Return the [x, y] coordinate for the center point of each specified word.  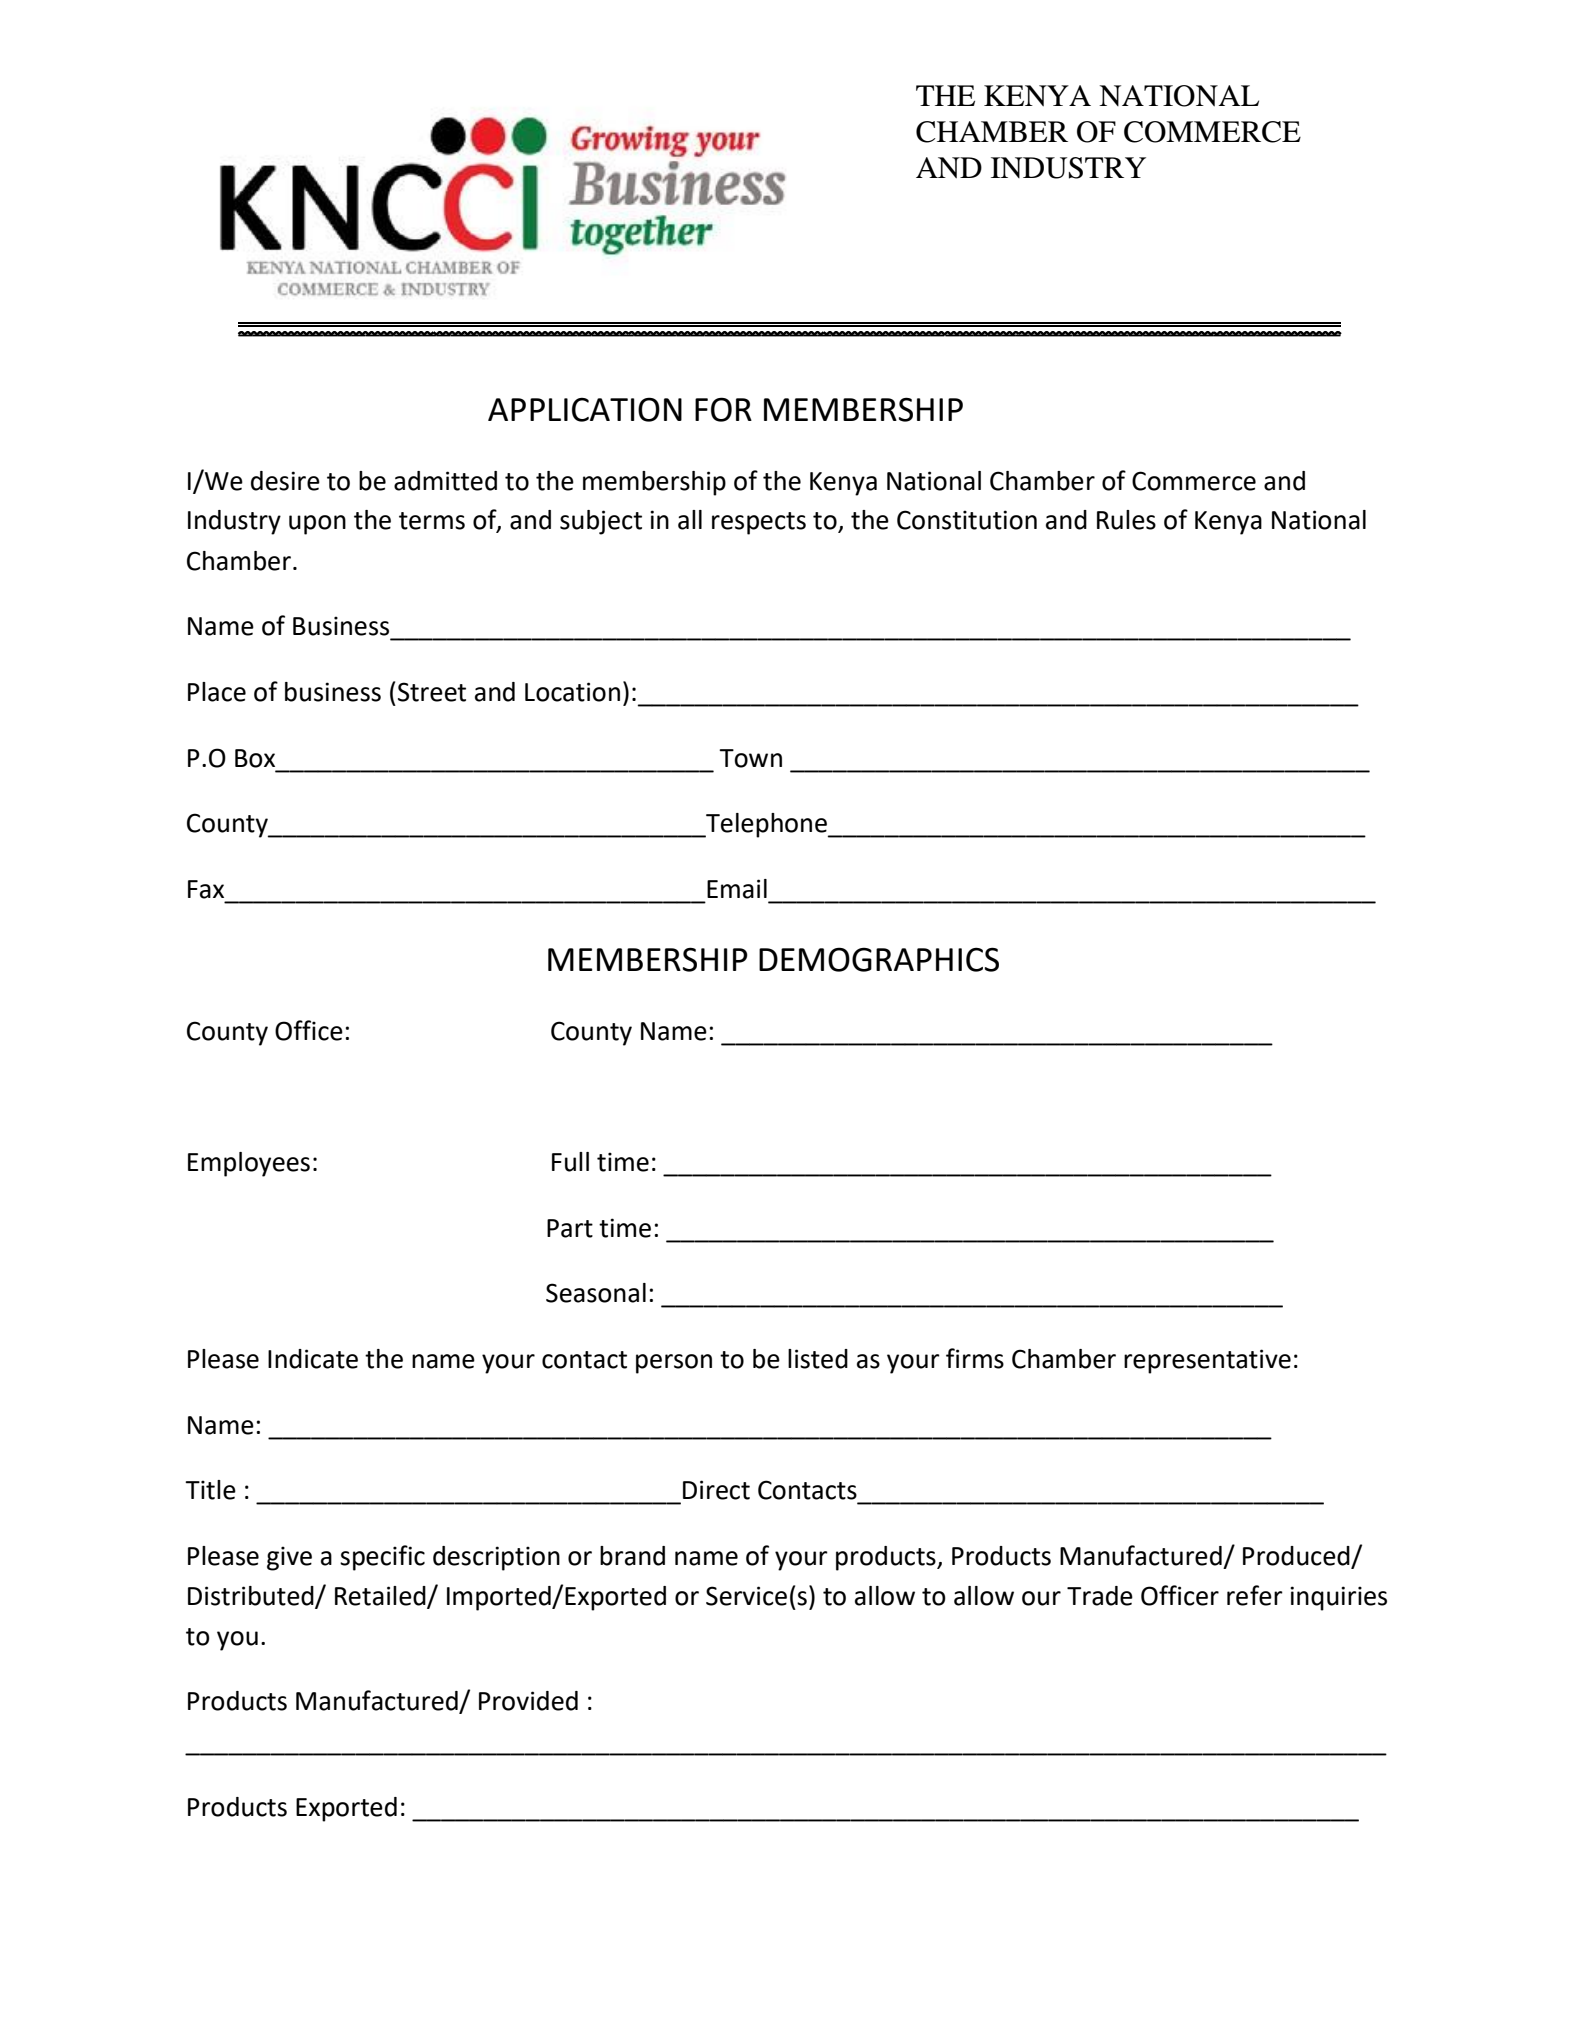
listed [818, 1359]
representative [1207, 1361]
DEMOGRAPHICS [879, 959]
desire [285, 481]
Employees [249, 1164]
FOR [723, 409]
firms [975, 1358]
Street [432, 692]
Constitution [967, 520]
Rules [1126, 520]
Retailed [381, 1596]
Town [750, 758]
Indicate [313, 1359]
